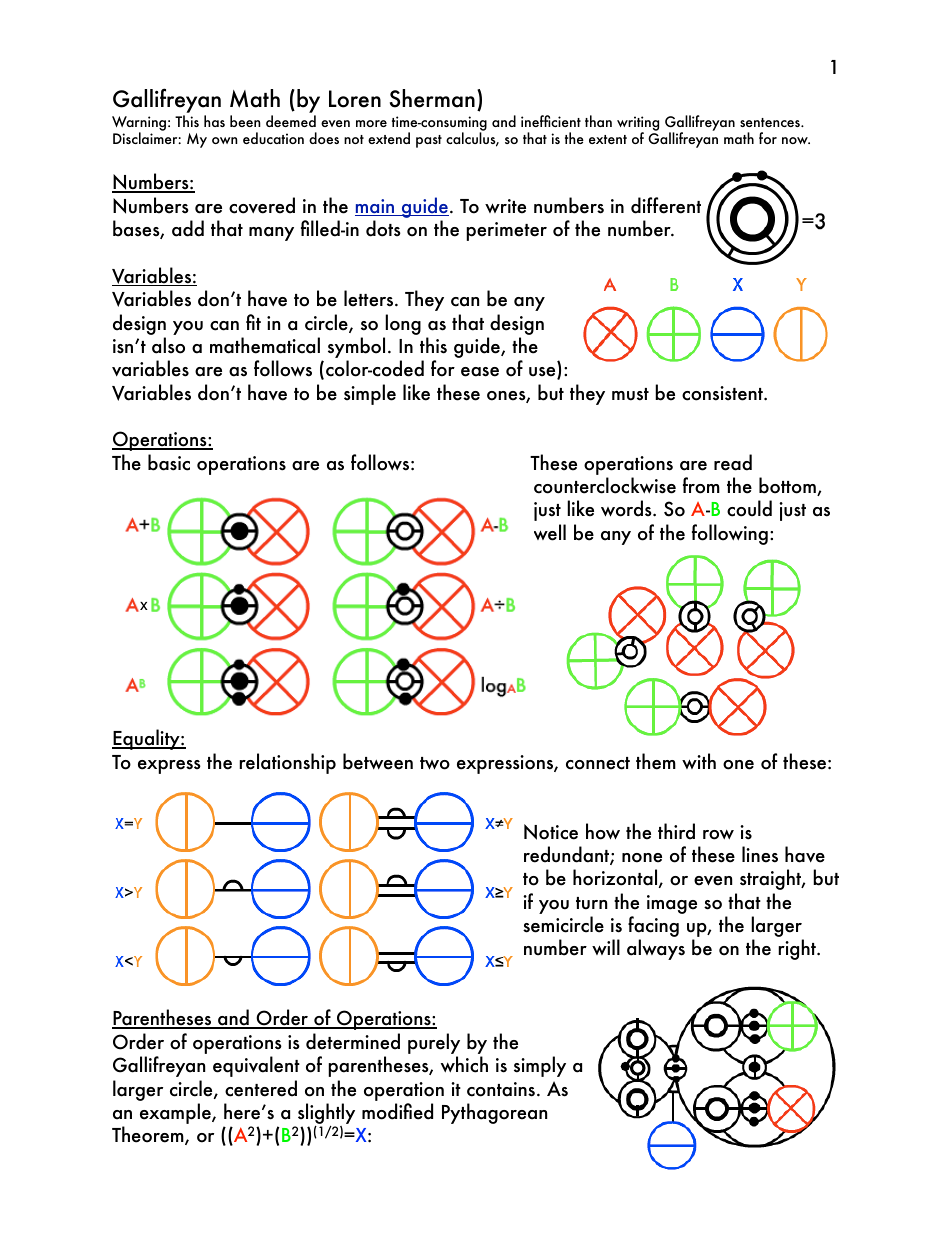  I want to click on well, so click(550, 532).
